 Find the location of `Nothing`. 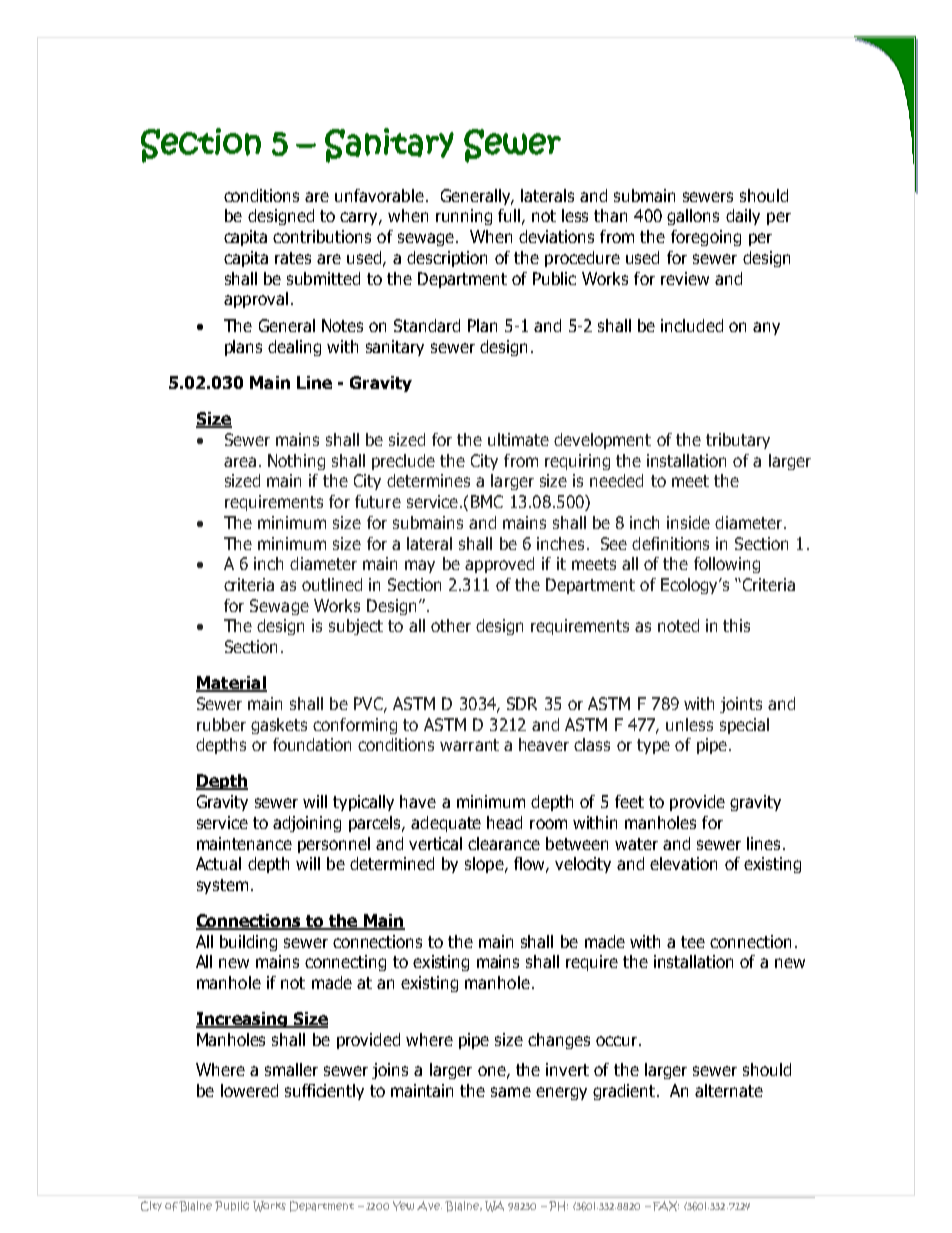

Nothing is located at coordinates (296, 462).
